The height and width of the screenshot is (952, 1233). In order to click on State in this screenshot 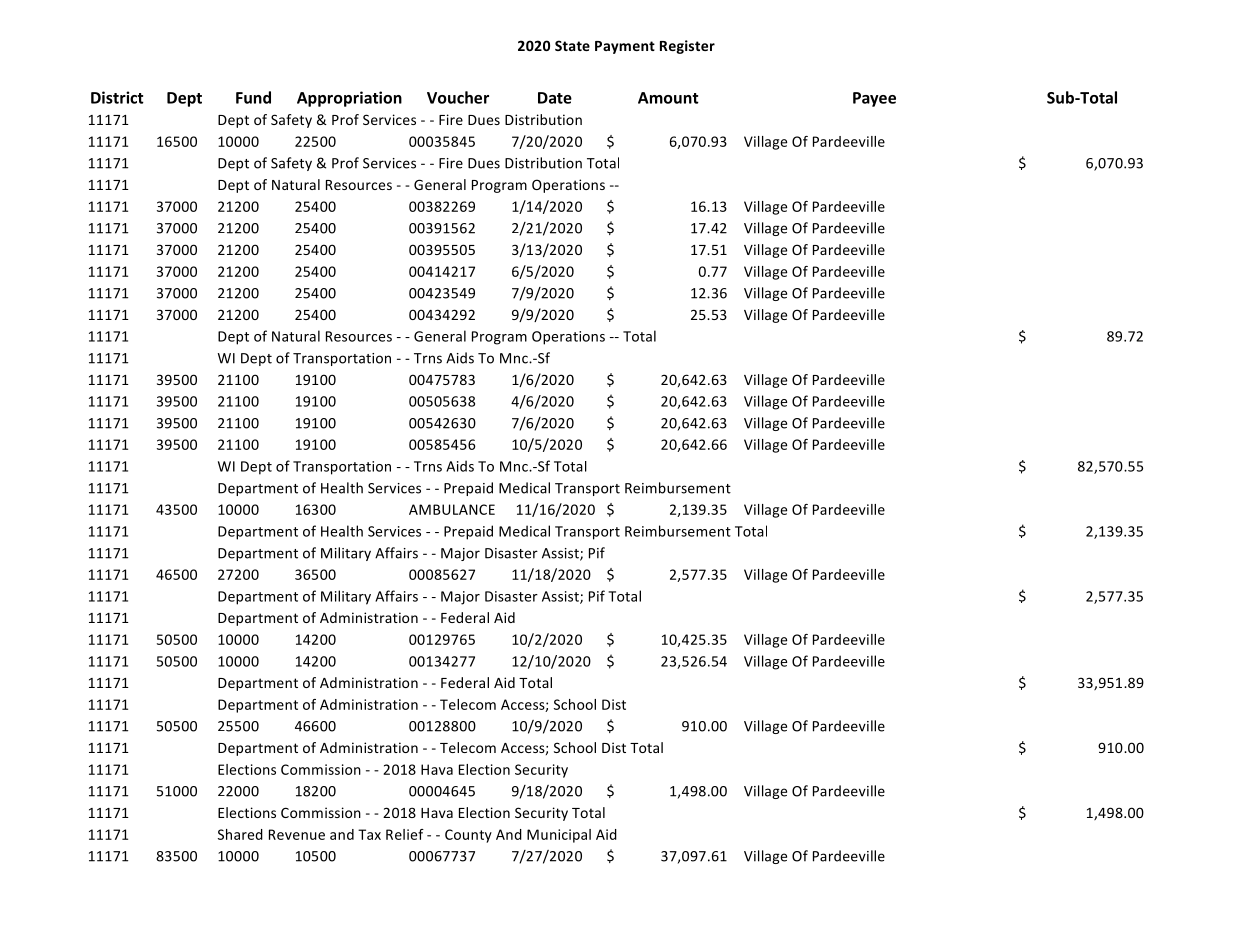, I will do `click(572, 45)`.
